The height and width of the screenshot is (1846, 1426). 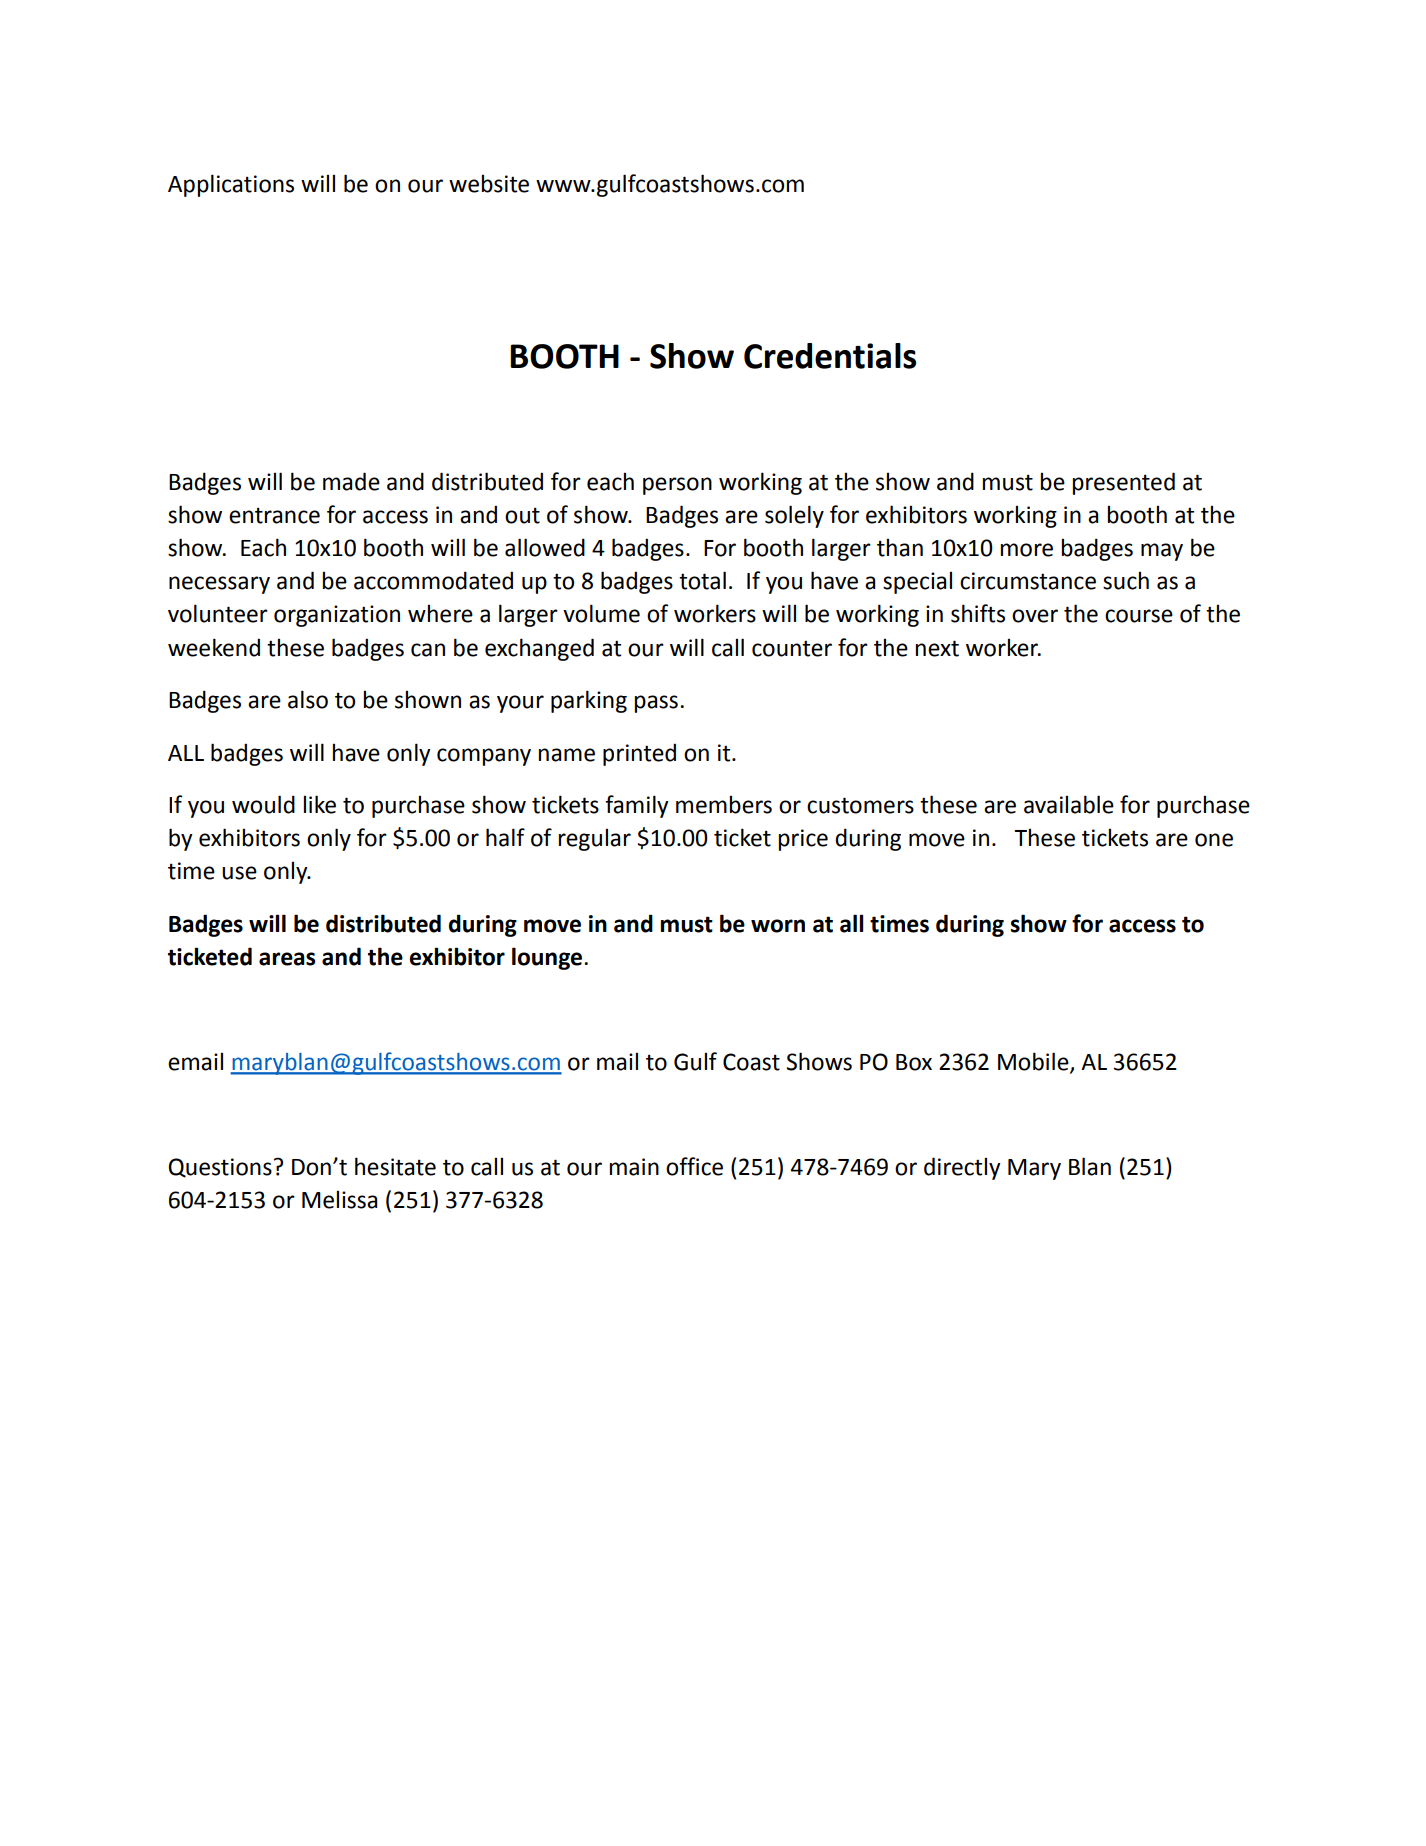 What do you see at coordinates (231, 185) in the screenshot?
I see `Applications` at bounding box center [231, 185].
